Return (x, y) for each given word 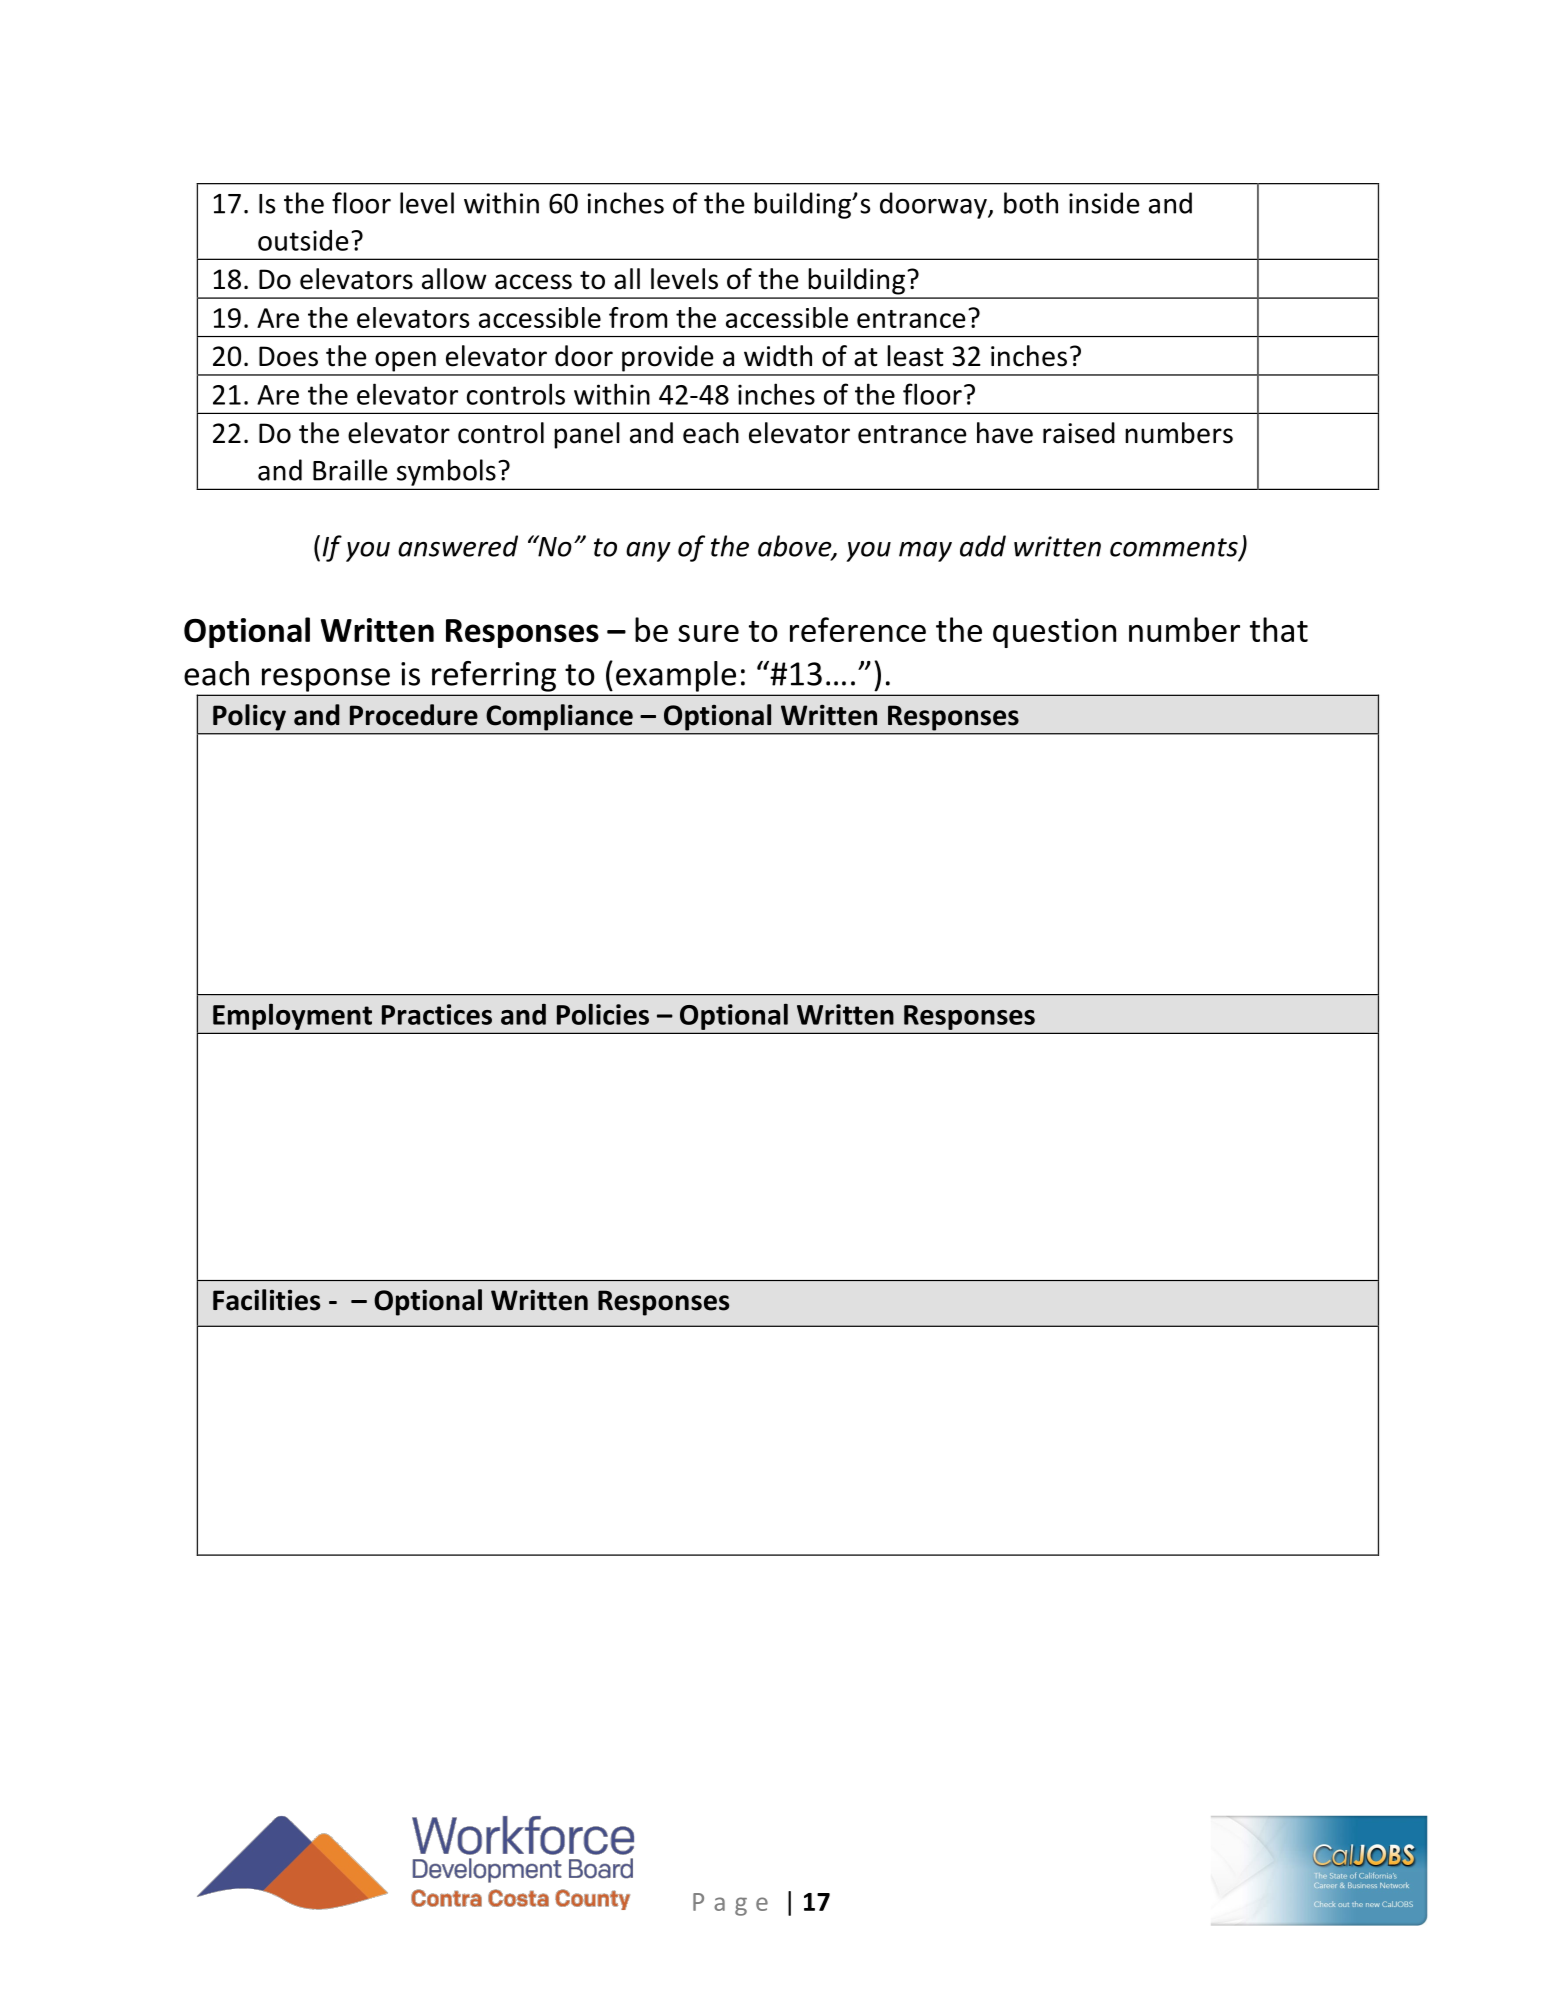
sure (708, 633)
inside (1104, 203)
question (1054, 633)
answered (458, 546)
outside (303, 240)
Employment (292, 1017)
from (638, 317)
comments (1175, 548)
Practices (437, 1014)
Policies (603, 1014)
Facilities (266, 1300)
